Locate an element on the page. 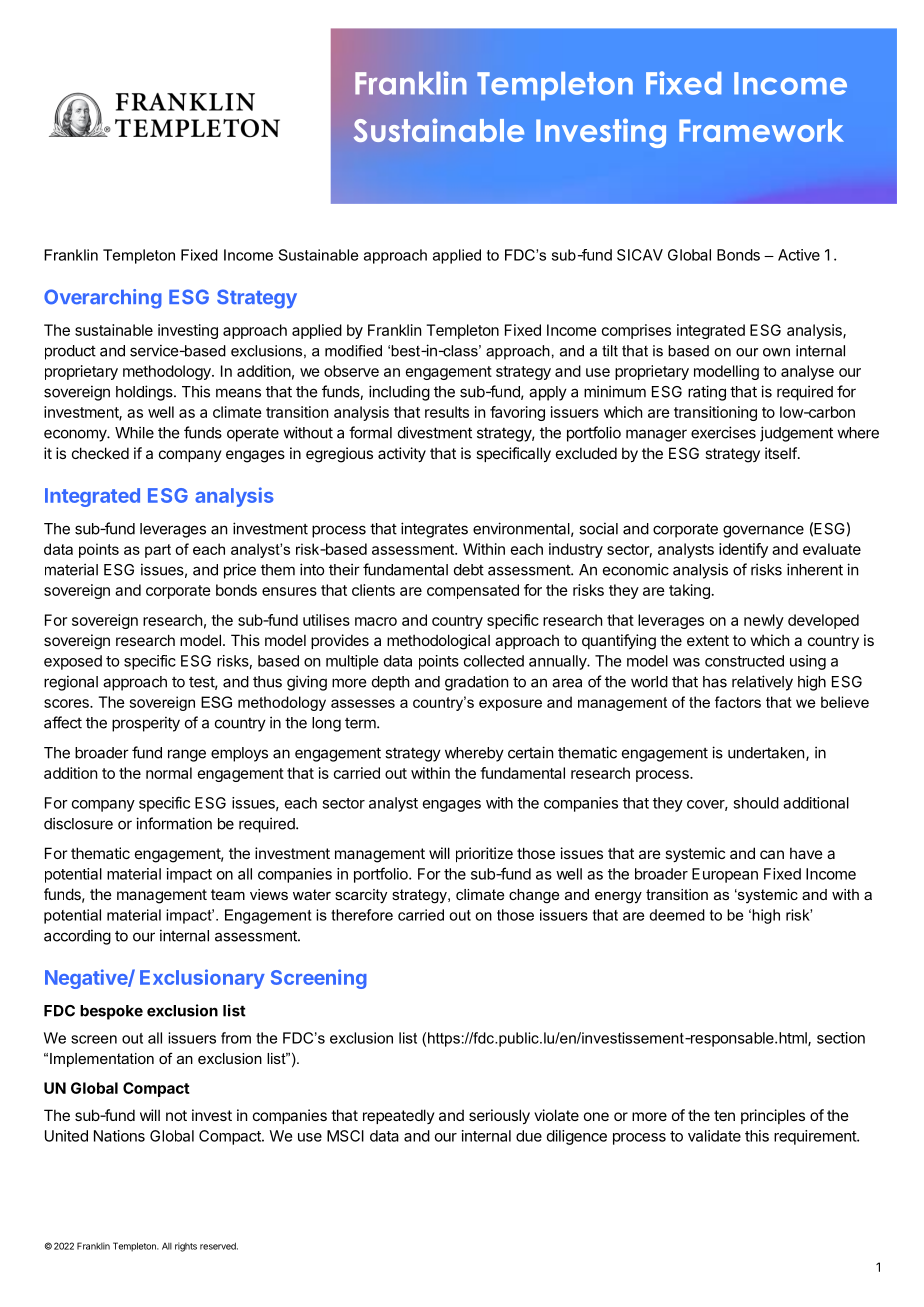 This page has height=1307, width=924. according is located at coordinates (77, 937).
